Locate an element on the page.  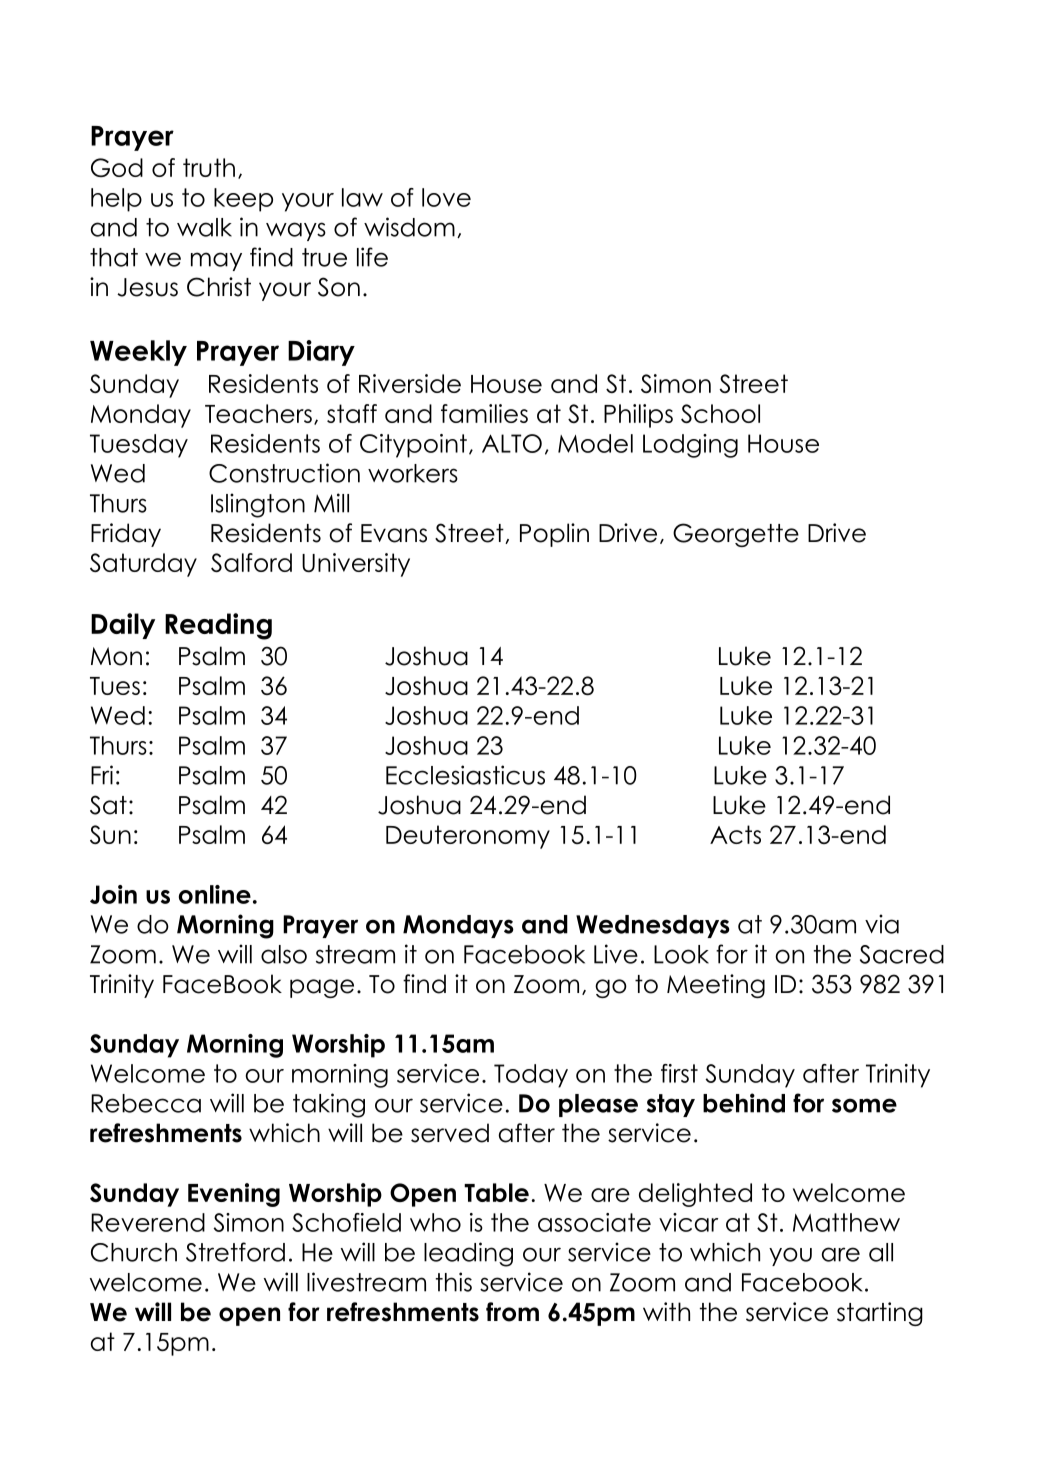
Acts is located at coordinates (735, 834).
